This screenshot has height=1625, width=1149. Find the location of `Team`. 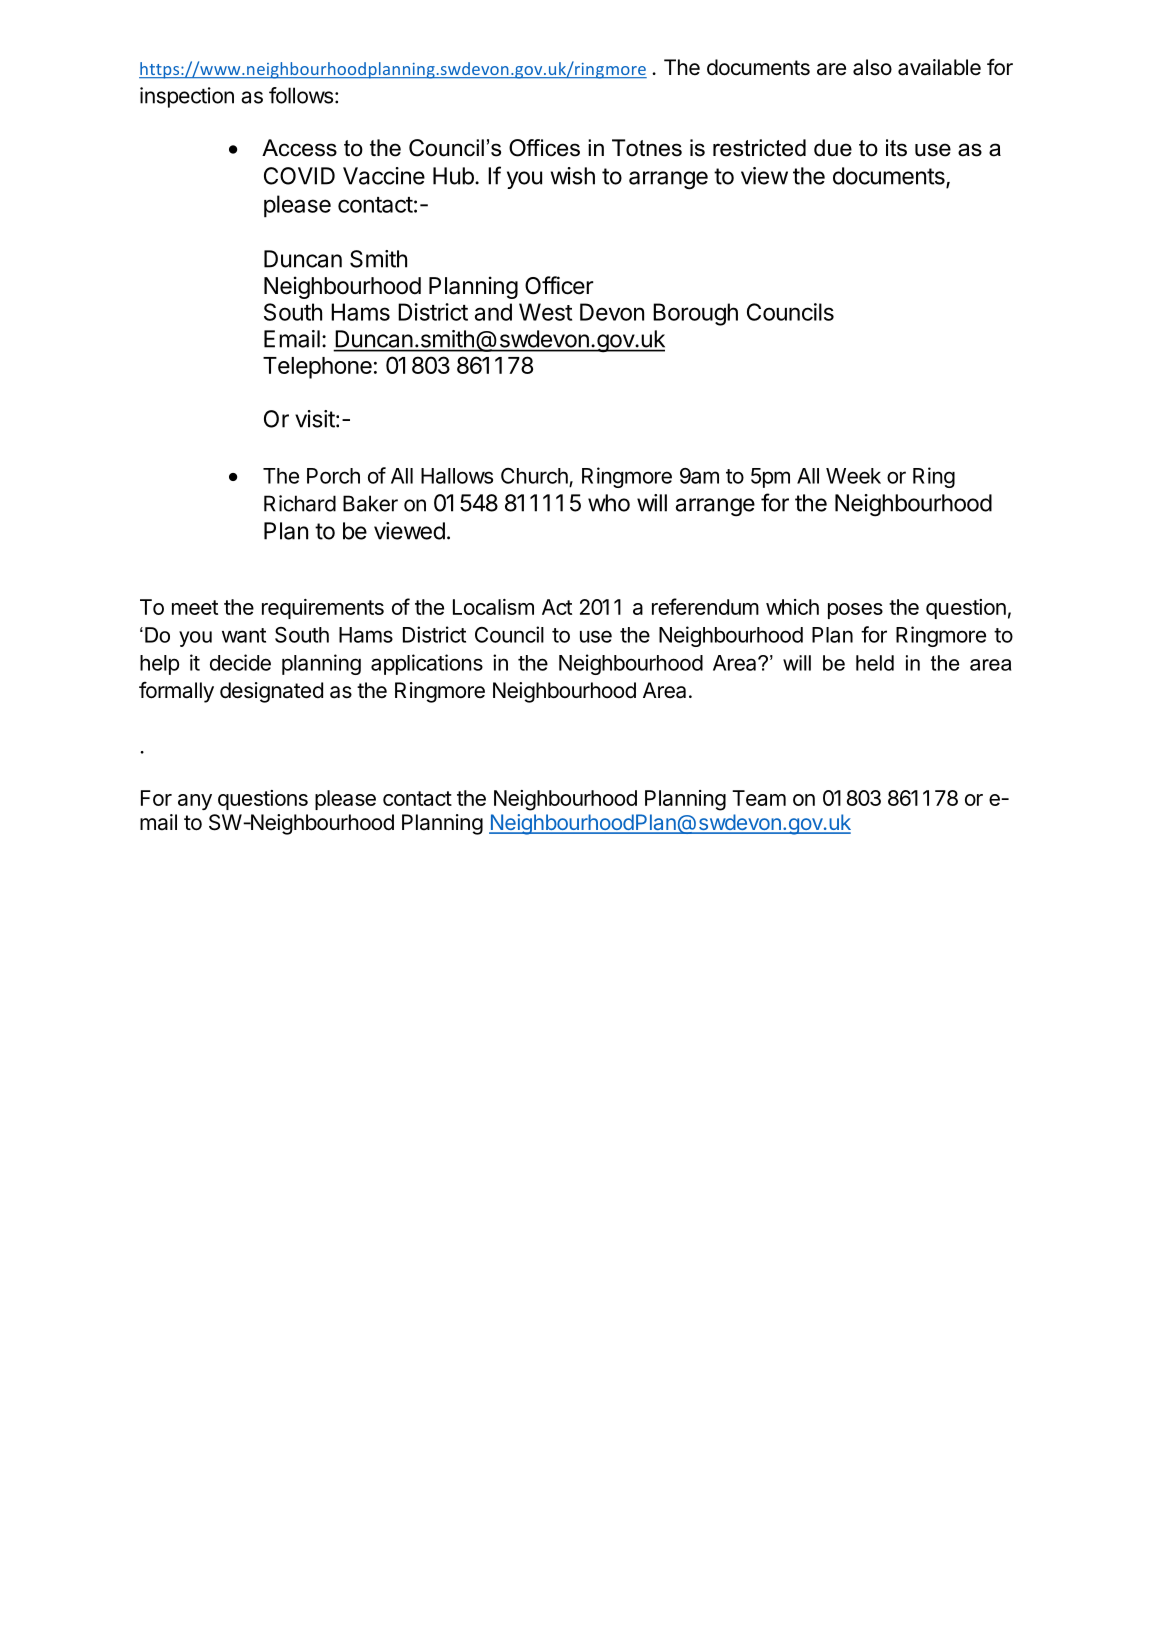

Team is located at coordinates (759, 798).
